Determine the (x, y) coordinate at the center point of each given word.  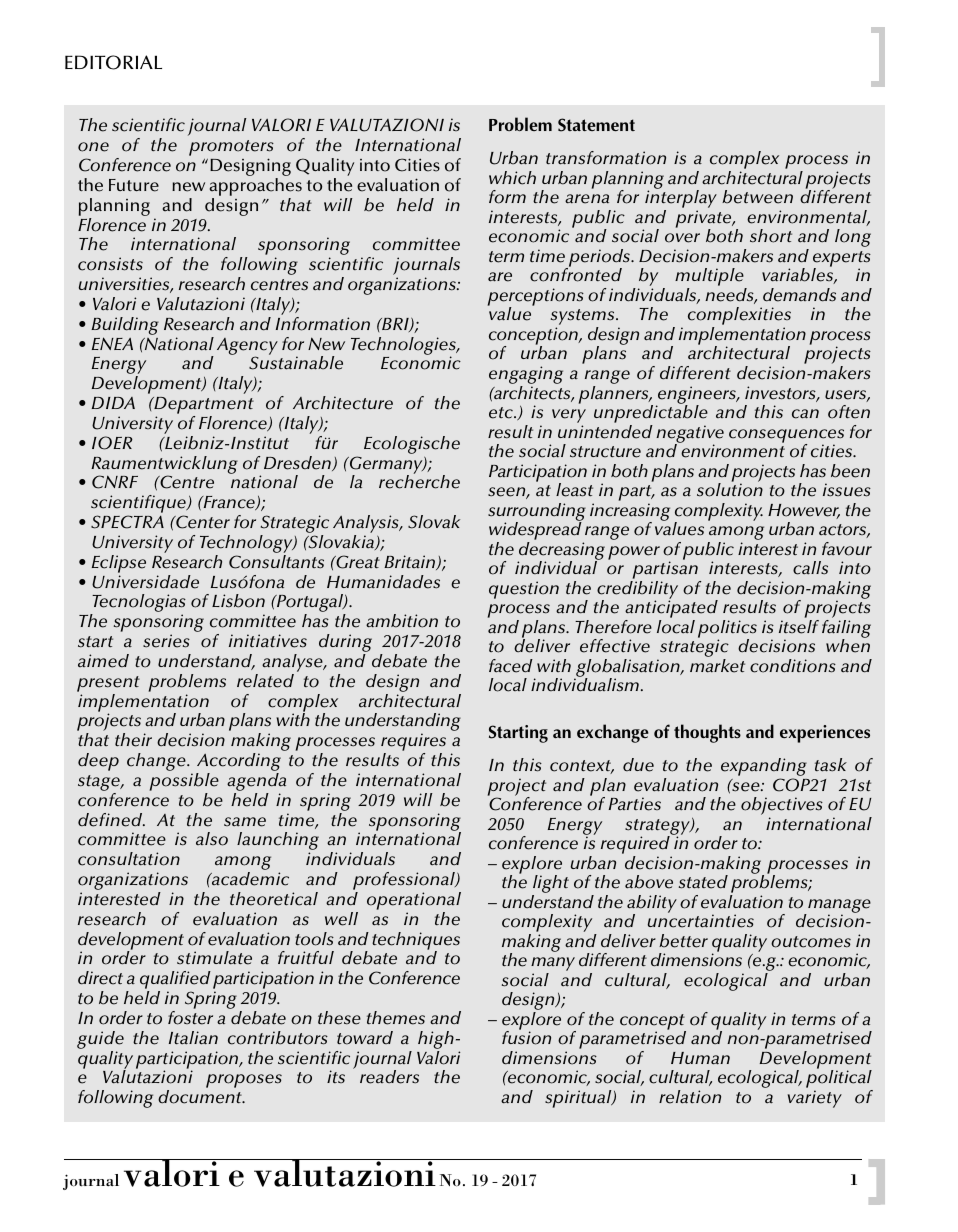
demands (799, 295)
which (512, 178)
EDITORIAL (113, 62)
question (524, 590)
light (550, 885)
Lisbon (238, 601)
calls (810, 568)
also (212, 839)
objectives (782, 807)
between (757, 197)
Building (125, 326)
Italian (193, 1038)
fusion (526, 1037)
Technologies (404, 347)
